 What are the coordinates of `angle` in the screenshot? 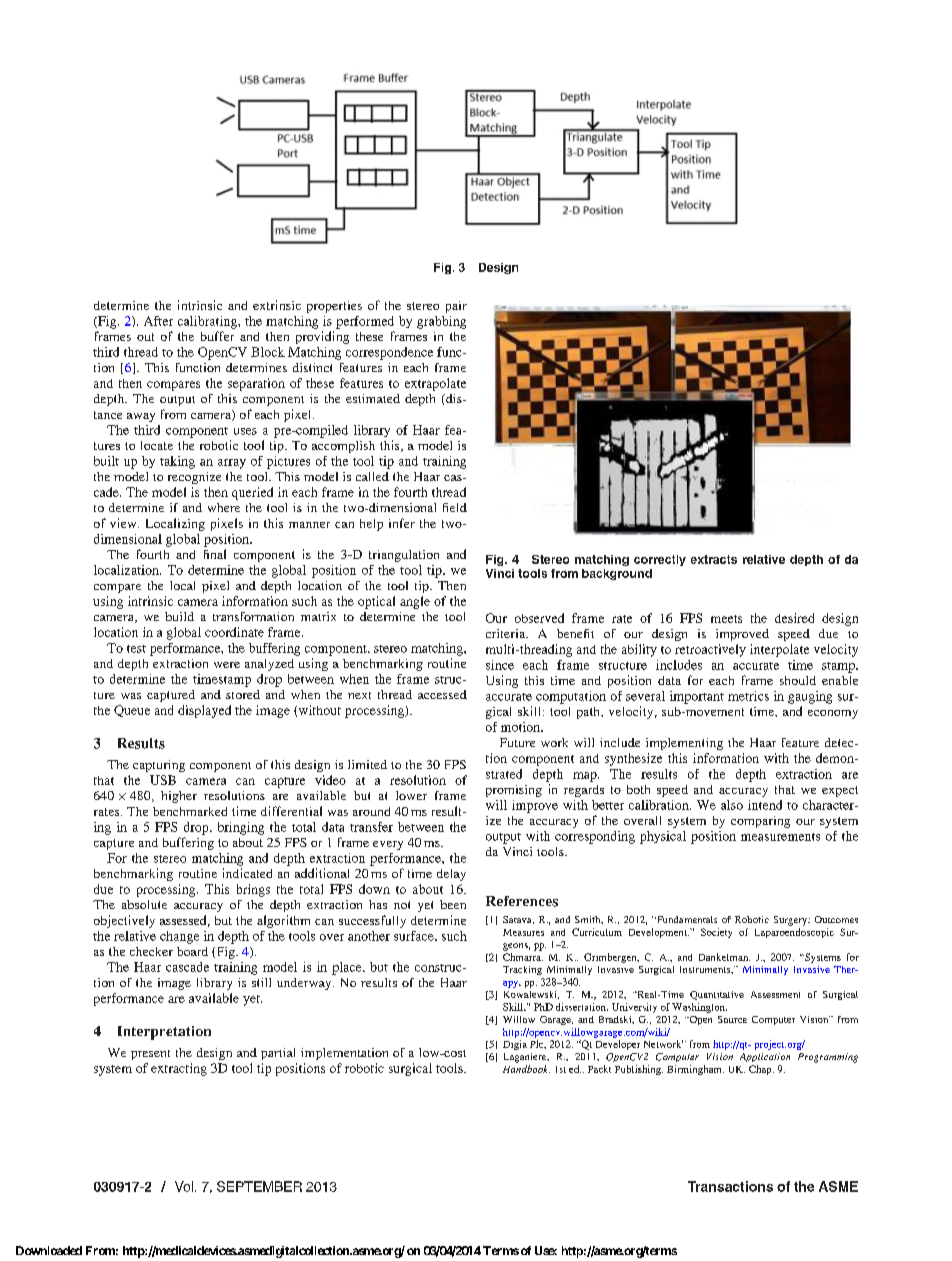 It's located at (415, 602).
